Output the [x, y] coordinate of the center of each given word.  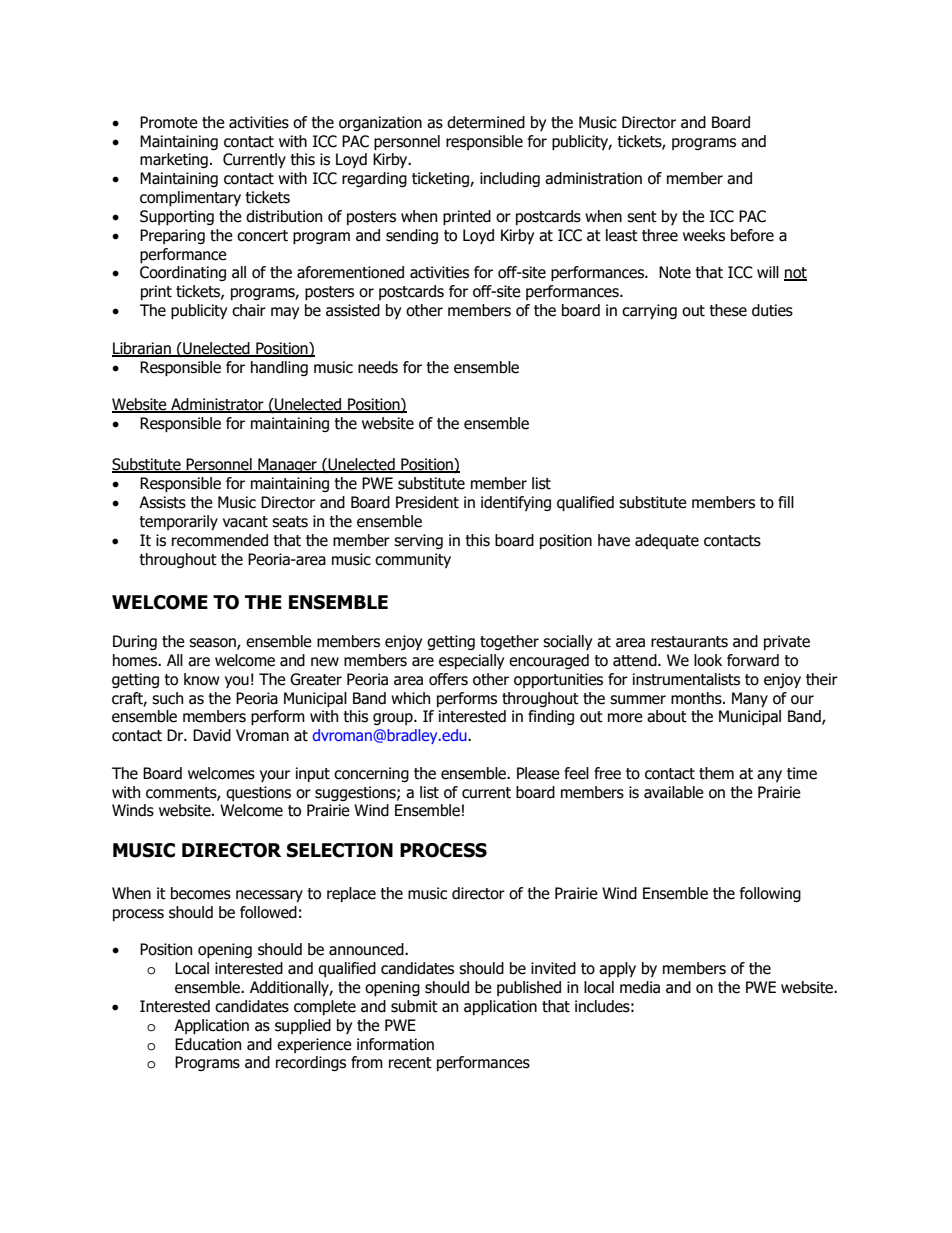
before [752, 235]
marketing [174, 160]
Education [208, 1044]
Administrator [217, 405]
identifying [516, 503]
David [212, 735]
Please [538, 773]
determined [486, 122]
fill [786, 502]
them [716, 773]
